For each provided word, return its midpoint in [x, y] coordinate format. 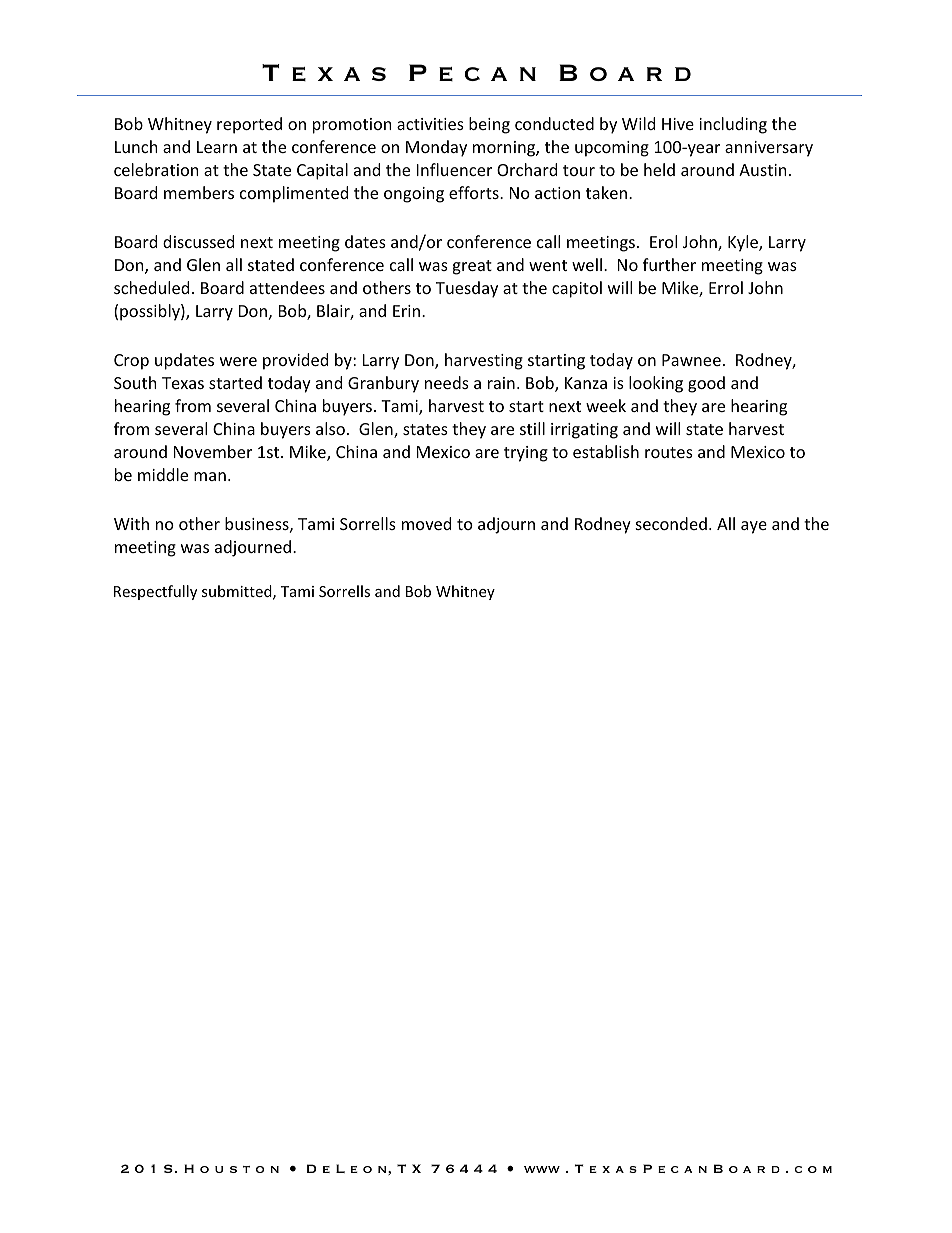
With [131, 523]
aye [754, 527]
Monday [436, 148]
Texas [183, 383]
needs [447, 382]
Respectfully [155, 592]
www [542, 1169]
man [210, 476]
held [659, 169]
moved [426, 523]
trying [526, 454]
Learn [217, 147]
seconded [671, 523]
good [706, 384]
